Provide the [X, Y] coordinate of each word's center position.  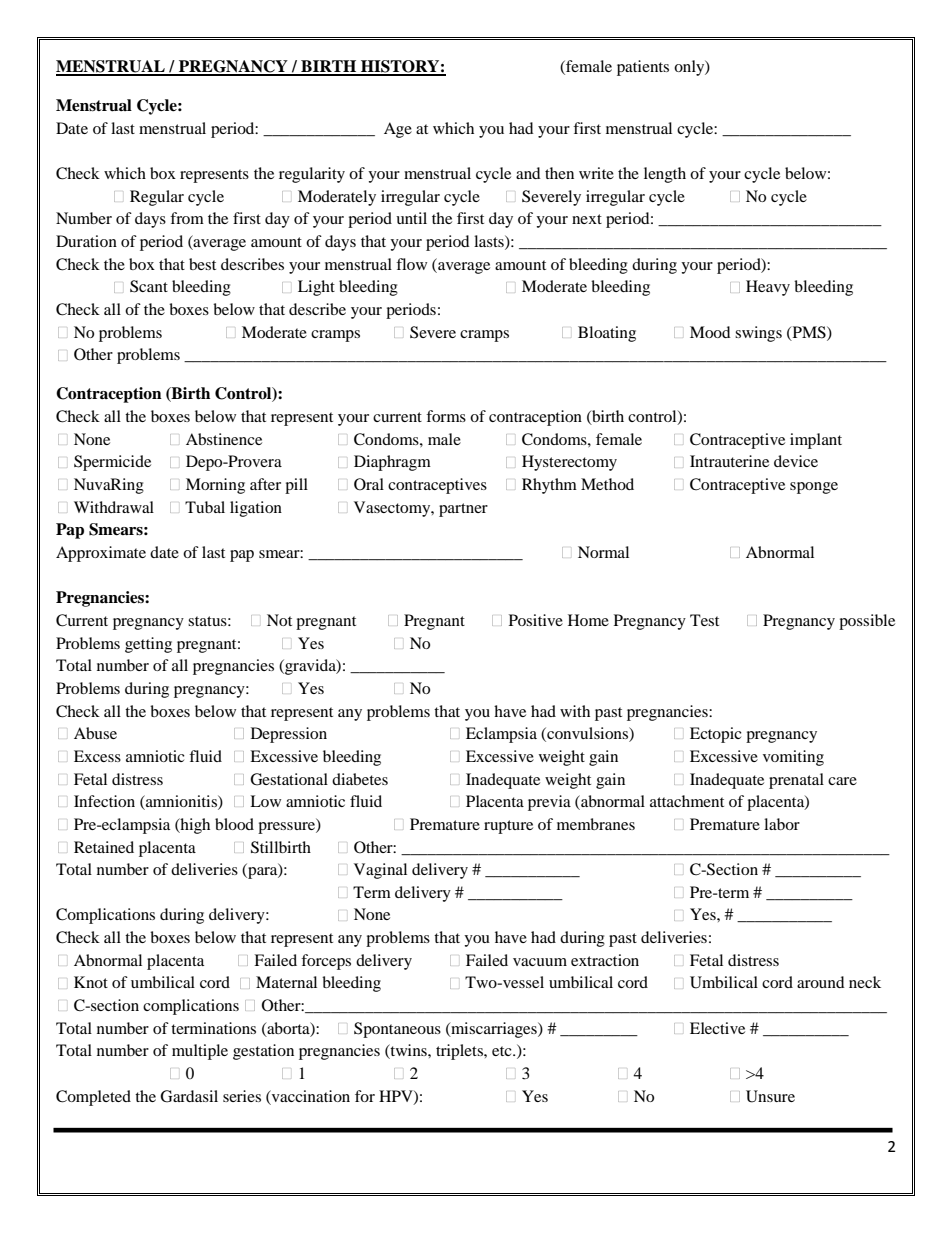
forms [446, 416]
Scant [149, 286]
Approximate [101, 554]
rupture [508, 827]
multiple [200, 1052]
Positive [536, 620]
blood [234, 824]
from [187, 218]
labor [782, 824]
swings [758, 334]
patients [643, 68]
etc [503, 1051]
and [528, 173]
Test [704, 620]
